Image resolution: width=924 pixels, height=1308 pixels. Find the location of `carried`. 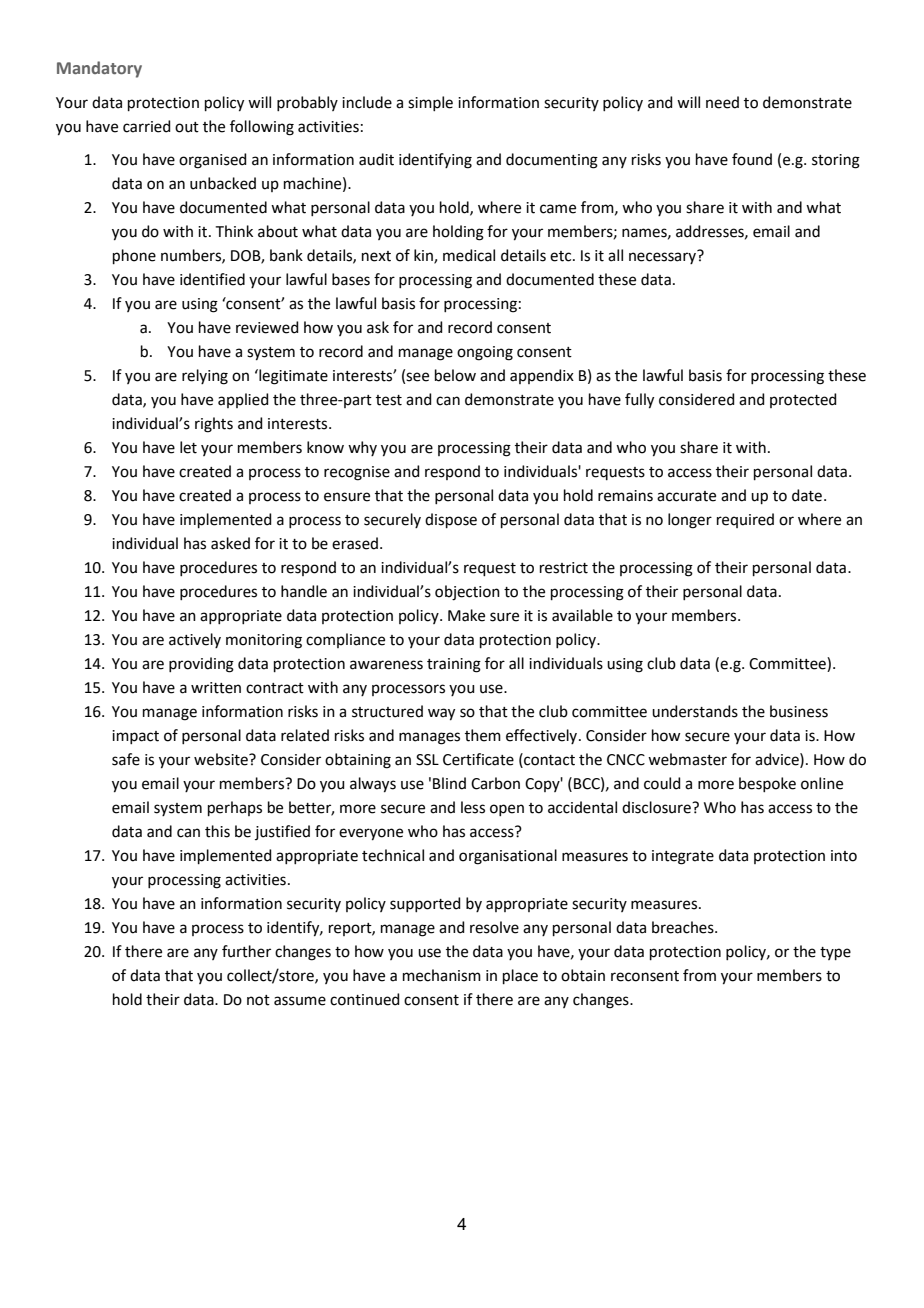

carried is located at coordinates (147, 126).
